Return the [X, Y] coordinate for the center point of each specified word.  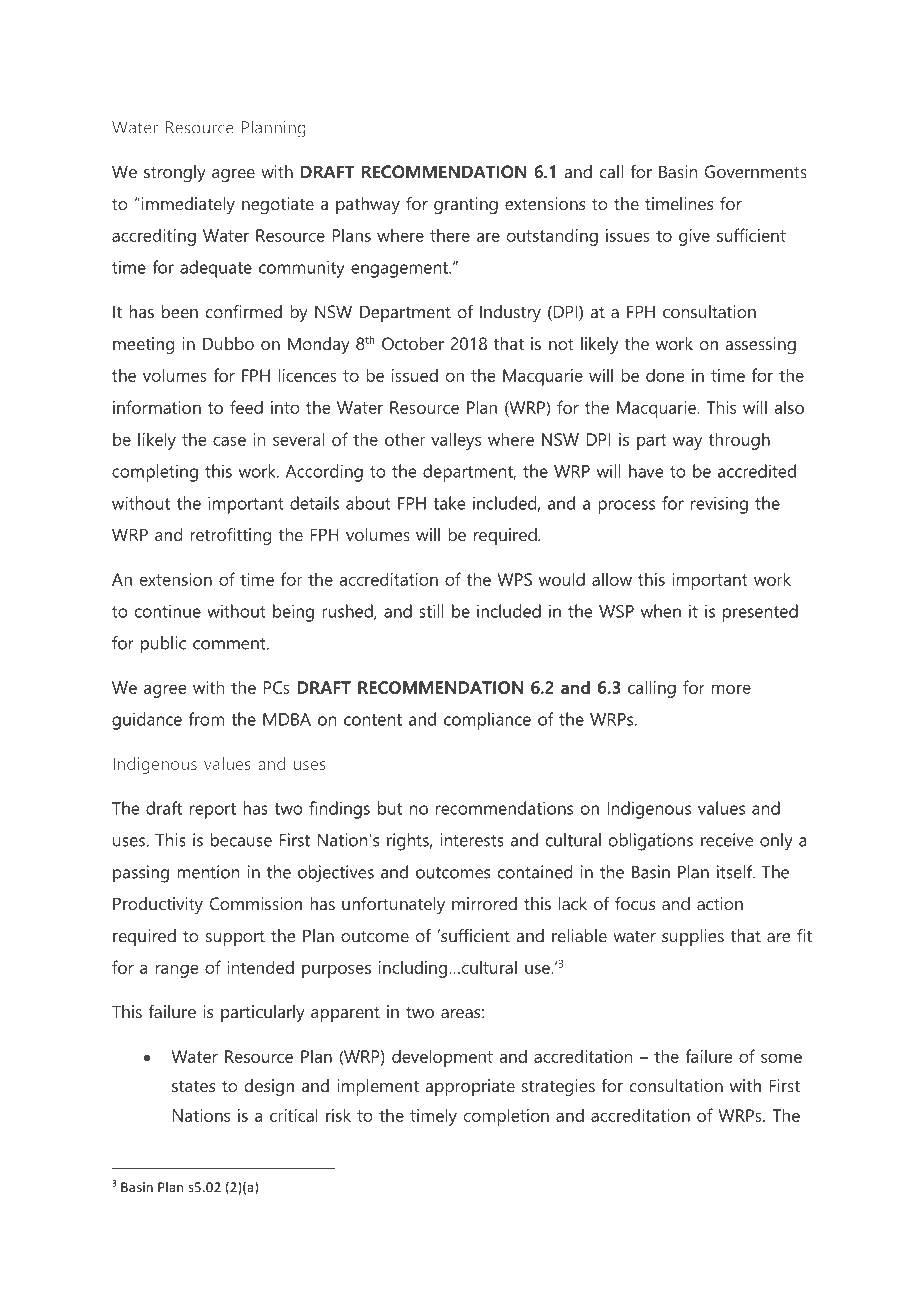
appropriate [470, 1087]
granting [466, 205]
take [449, 503]
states [193, 1086]
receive [727, 840]
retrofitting [230, 536]
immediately [187, 205]
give [694, 237]
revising [719, 505]
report [213, 811]
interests [472, 840]
